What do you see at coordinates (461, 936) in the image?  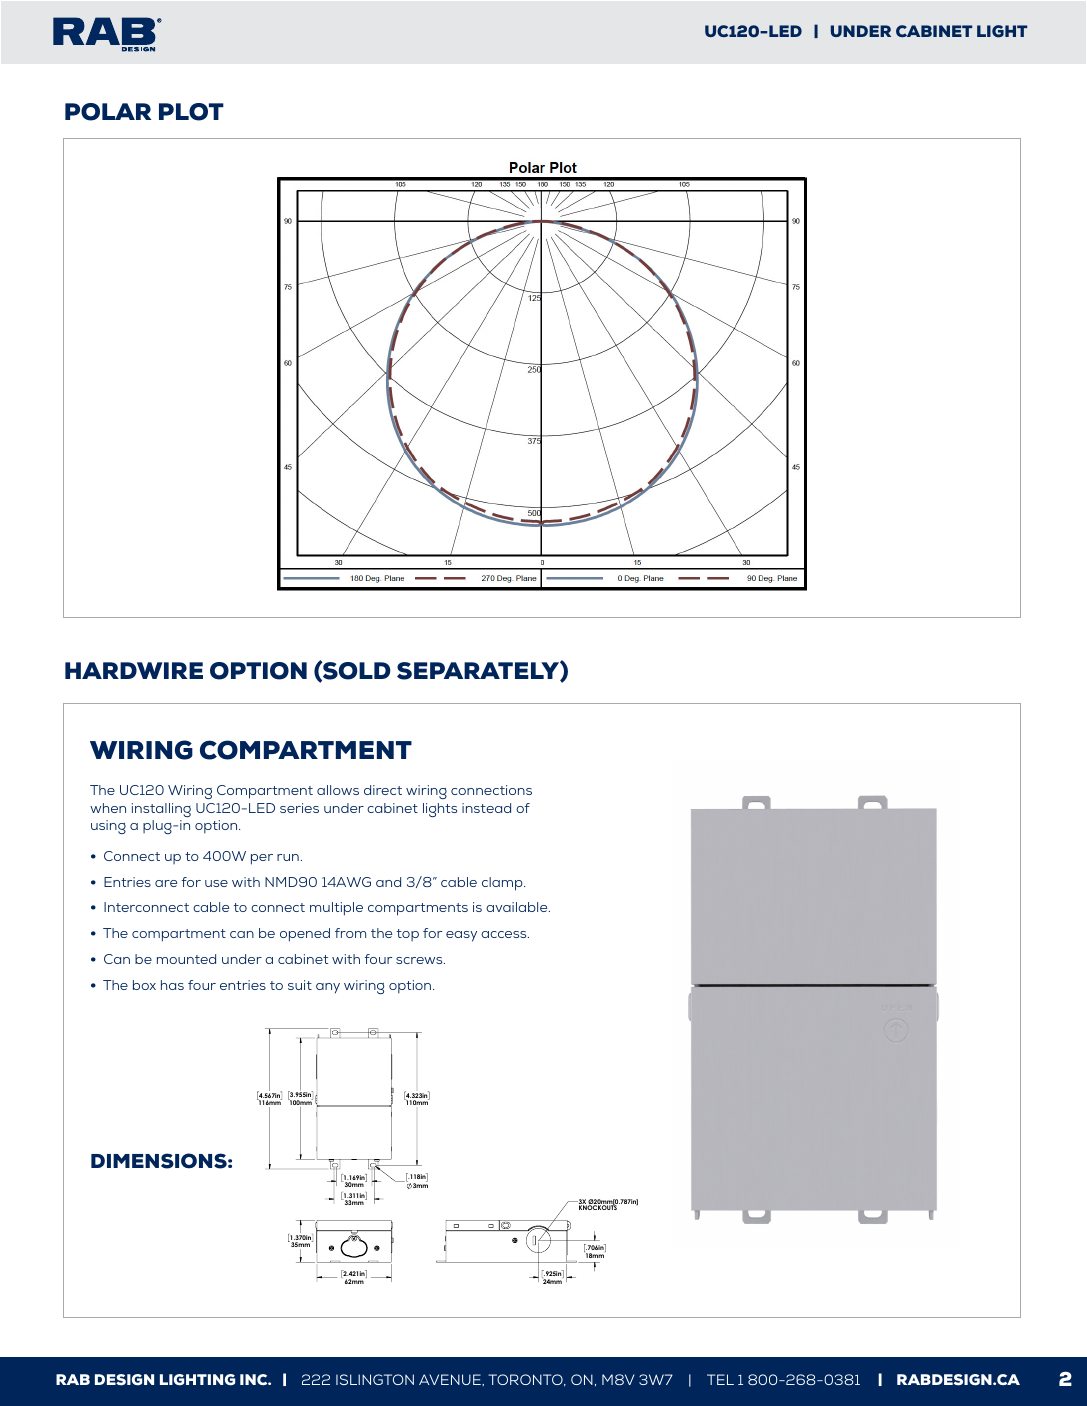 I see `easy` at bounding box center [461, 936].
